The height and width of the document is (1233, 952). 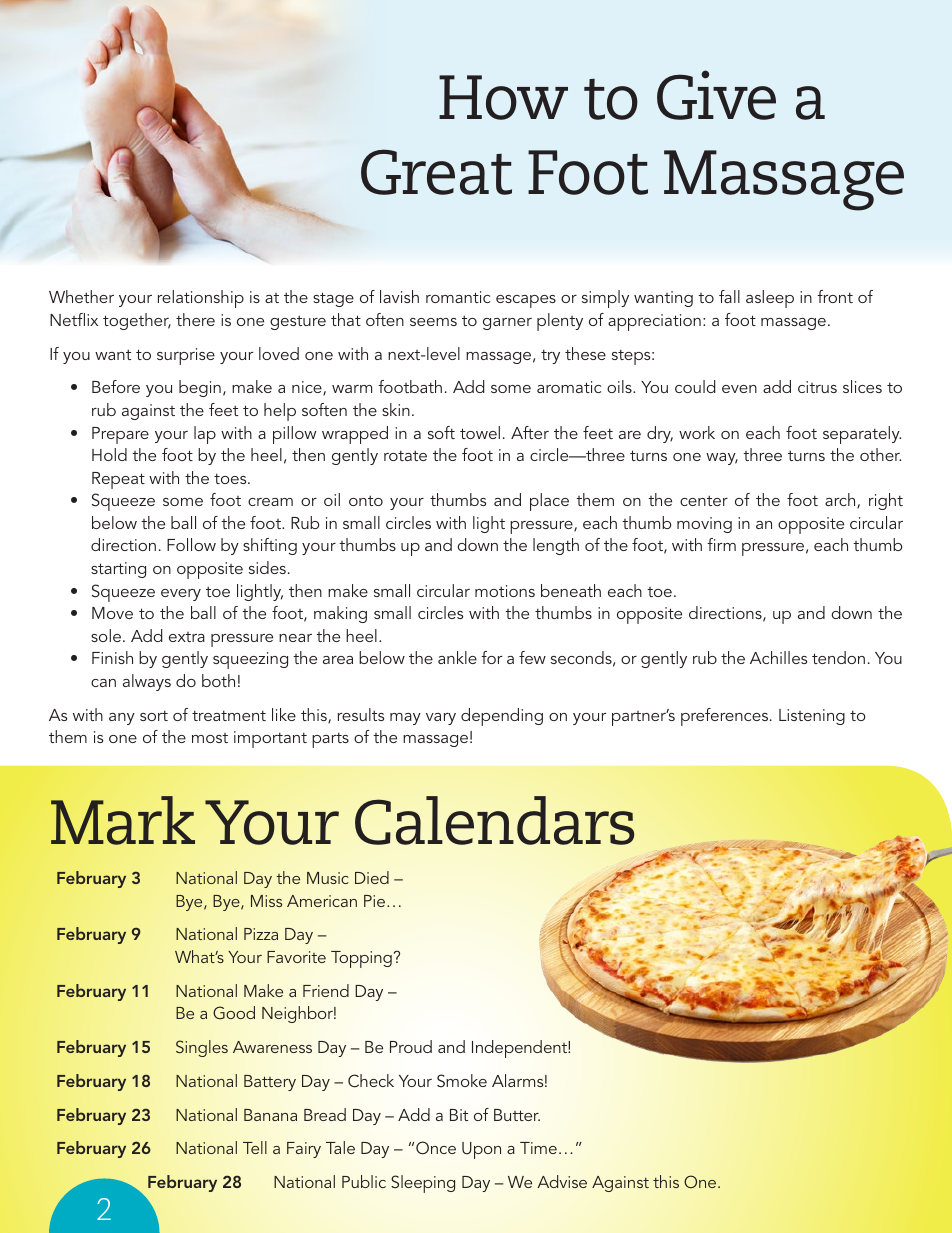 I want to click on Give, so click(x=716, y=95).
